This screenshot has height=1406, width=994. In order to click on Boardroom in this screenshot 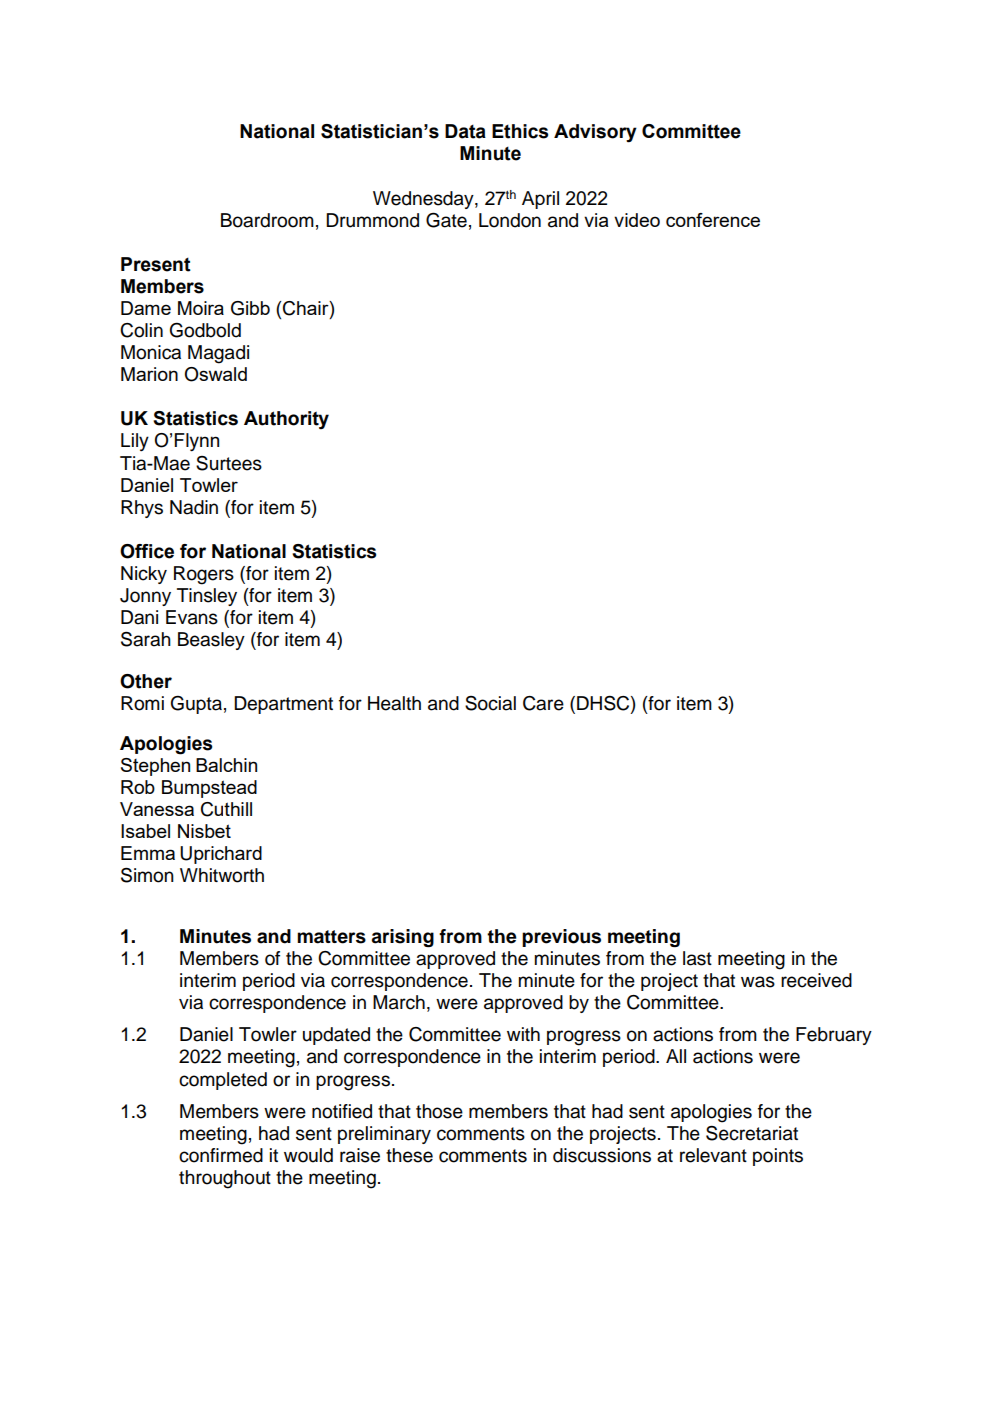, I will do `click(267, 220)`.
